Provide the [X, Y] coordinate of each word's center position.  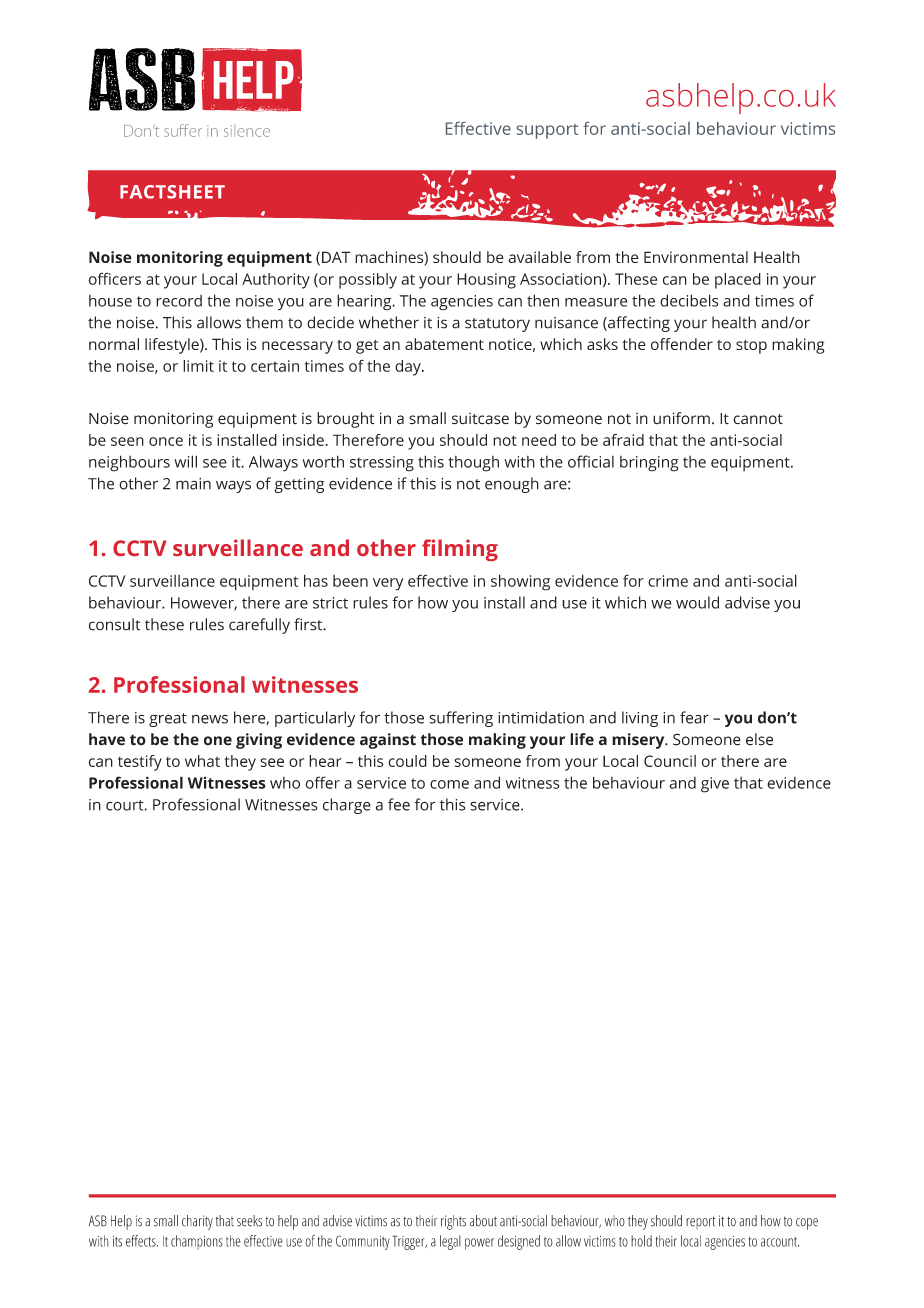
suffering [461, 719]
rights [453, 1222]
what [202, 761]
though [473, 464]
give [715, 785]
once [166, 441]
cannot [758, 419]
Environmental [696, 257]
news [210, 719]
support [547, 131]
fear [694, 717]
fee [399, 804]
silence [247, 131]
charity [197, 1222]
